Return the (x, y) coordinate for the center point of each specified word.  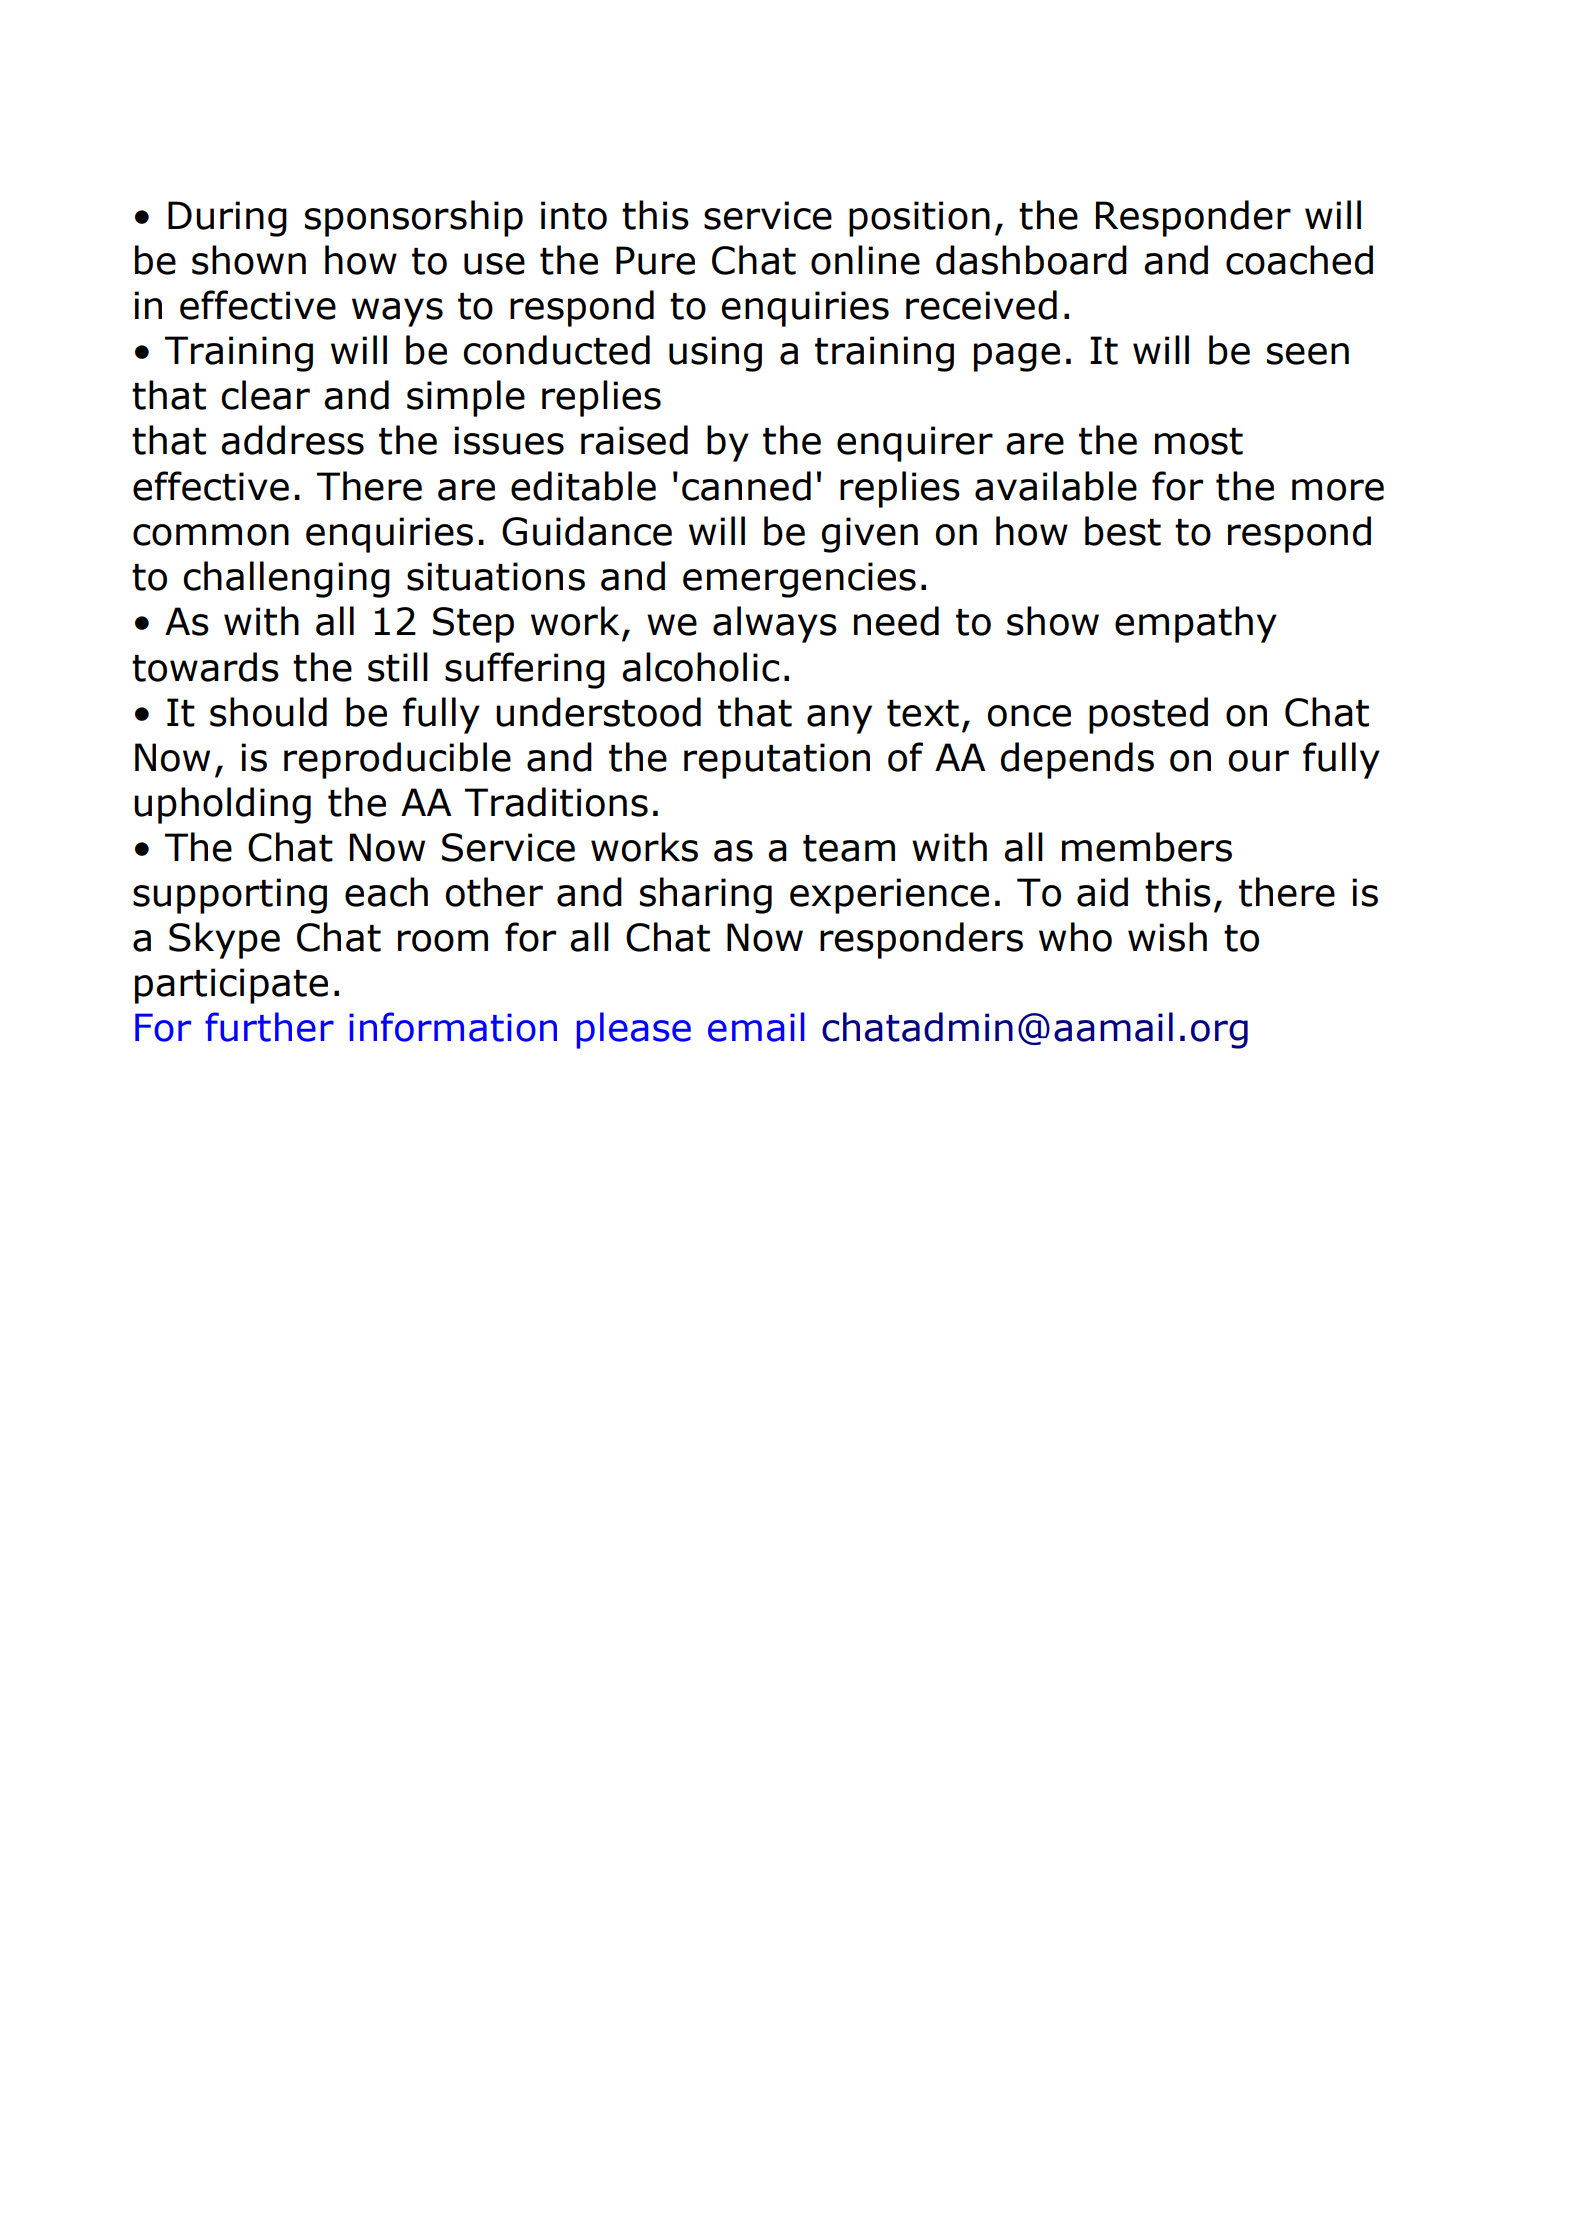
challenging (286, 579)
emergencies (799, 580)
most (1199, 441)
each (386, 892)
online (865, 260)
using (715, 354)
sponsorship (414, 218)
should (268, 712)
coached (1299, 260)
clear (265, 395)
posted (1148, 715)
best (1123, 531)
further (269, 1027)
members (1147, 847)
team (849, 848)
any (839, 719)
